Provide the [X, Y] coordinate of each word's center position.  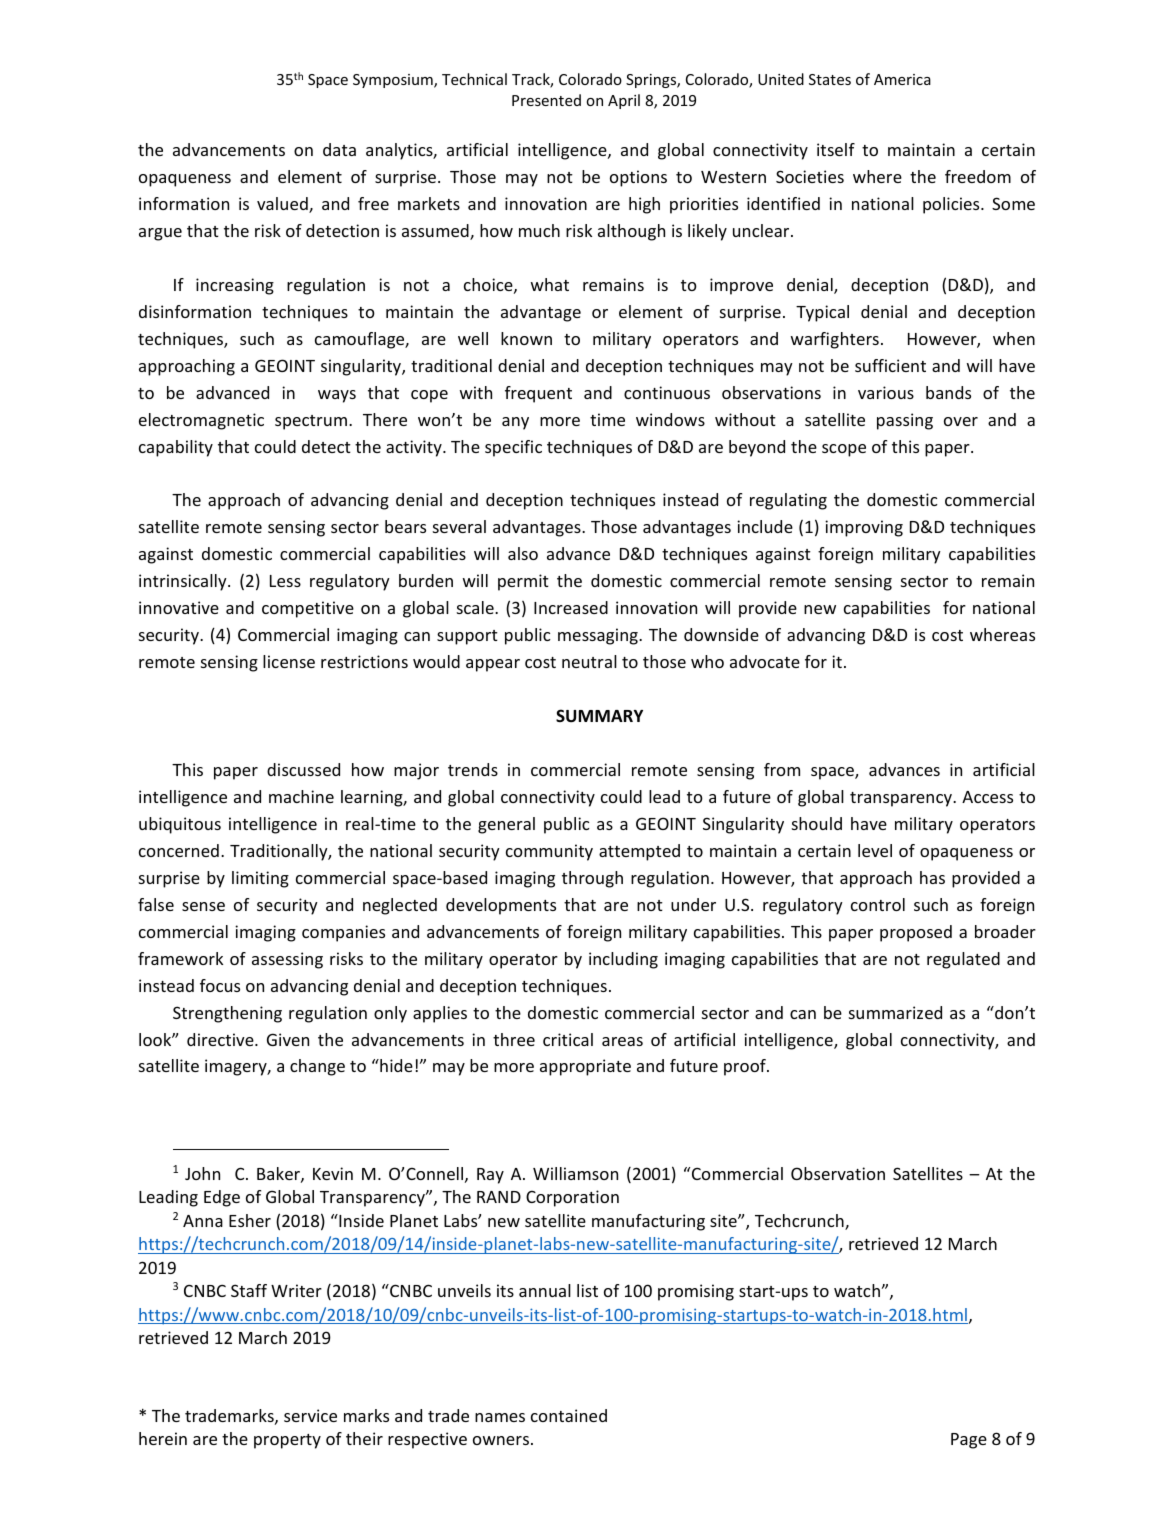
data [339, 149]
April [624, 101]
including [623, 960]
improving [864, 528]
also [523, 553]
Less [285, 581]
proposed [916, 933]
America [902, 79]
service [310, 1415]
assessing [287, 960]
